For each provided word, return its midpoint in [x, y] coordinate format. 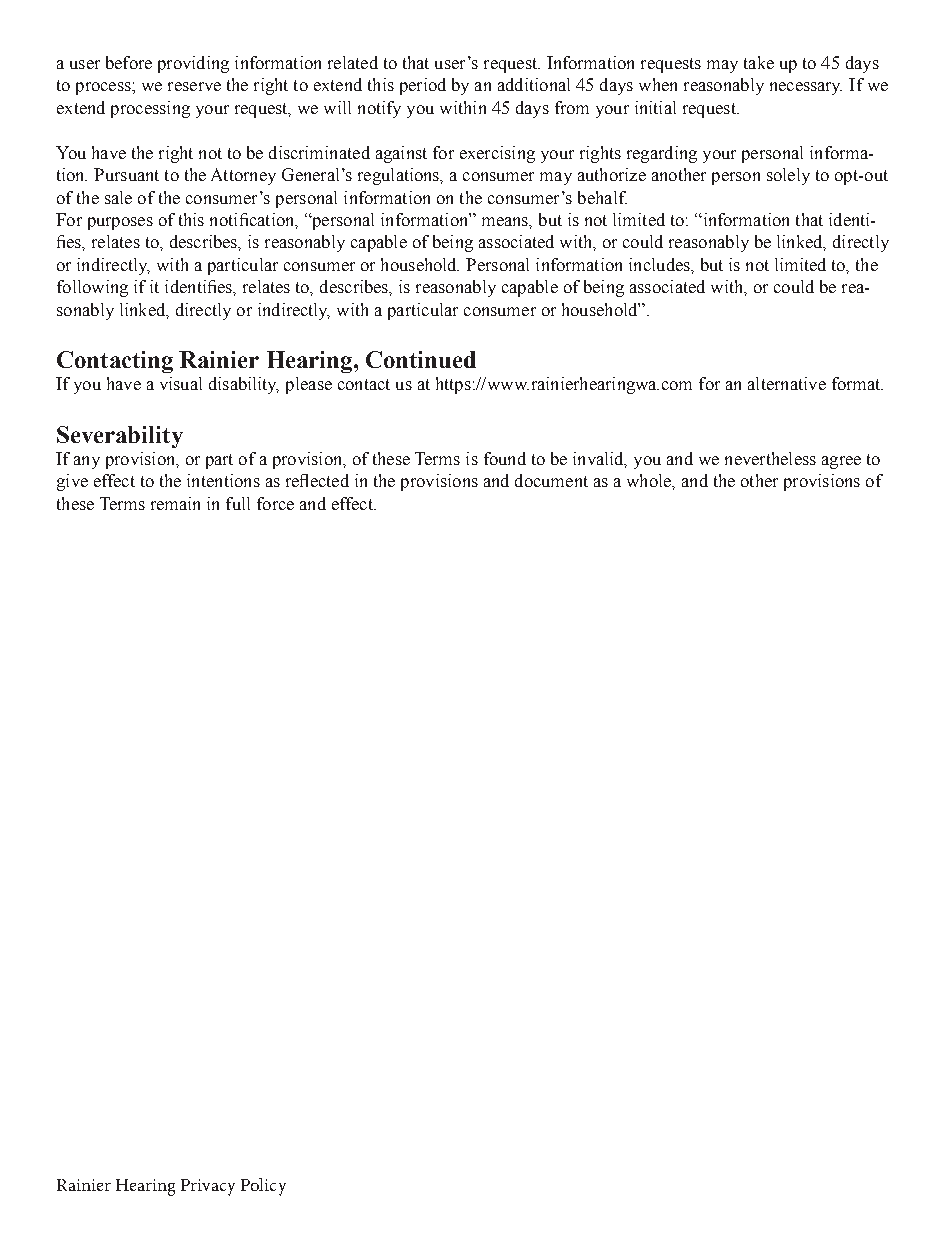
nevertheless [770, 458]
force [275, 503]
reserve [194, 86]
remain [175, 503]
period [423, 86]
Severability [120, 437]
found [505, 458]
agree [841, 462]
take [759, 62]
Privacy [208, 1187]
